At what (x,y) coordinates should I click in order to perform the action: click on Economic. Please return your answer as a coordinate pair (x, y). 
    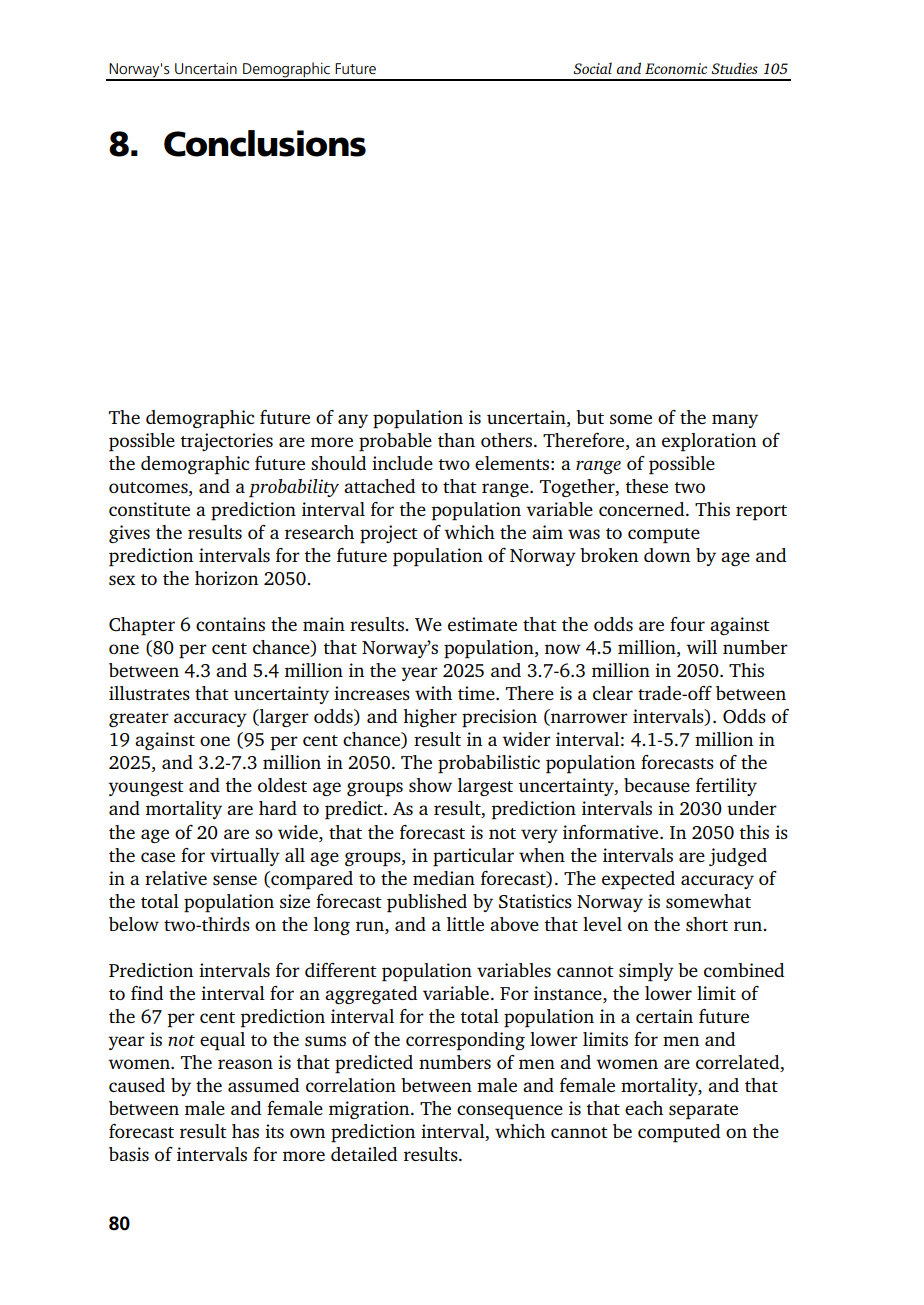
    Looking at the image, I should click on (676, 68).
